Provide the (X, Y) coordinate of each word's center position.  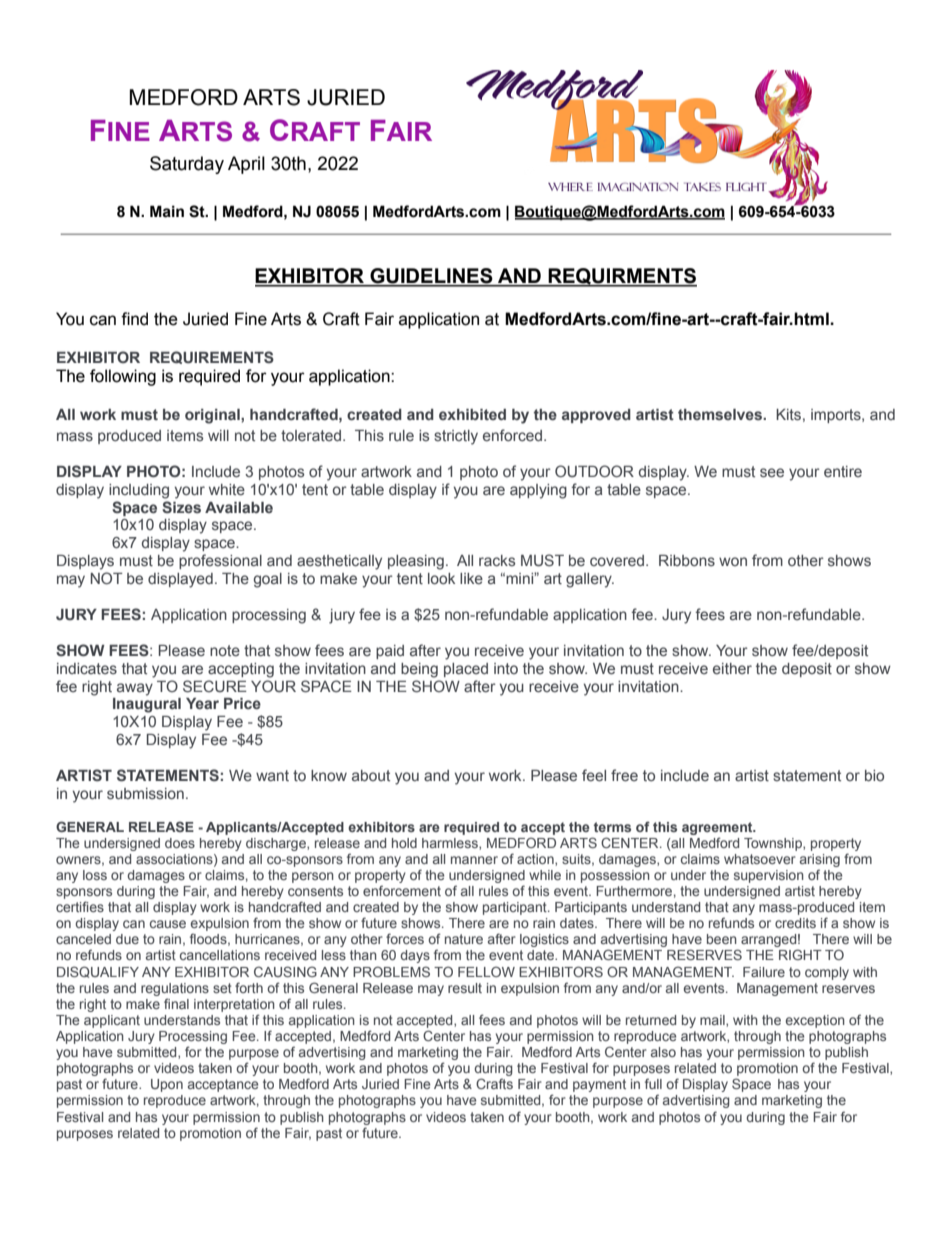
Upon (167, 1085)
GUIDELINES (431, 277)
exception (815, 1021)
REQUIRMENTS (622, 277)
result (465, 988)
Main (167, 211)
